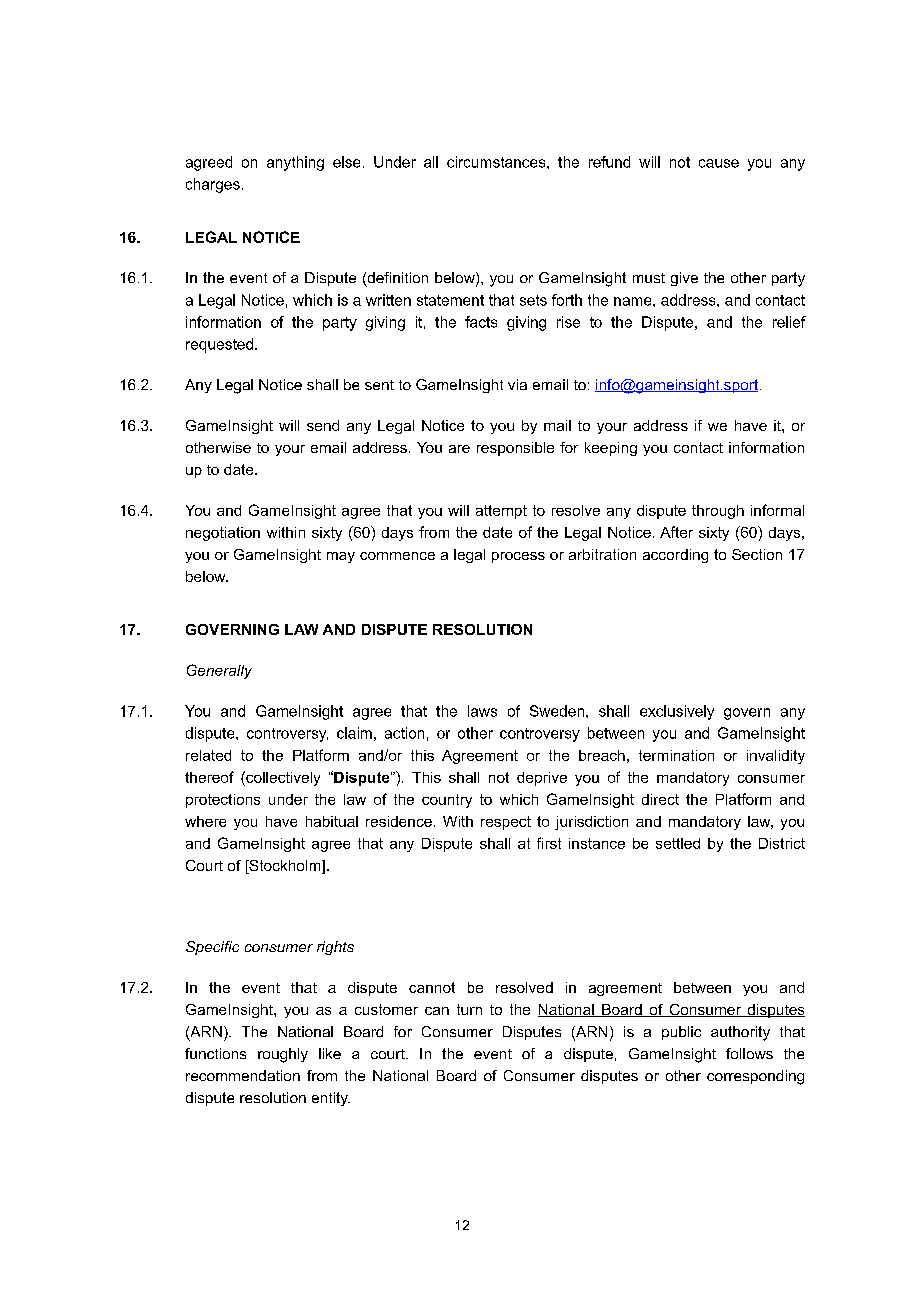 Image resolution: width=924 pixels, height=1308 pixels. Describe the element at coordinates (718, 512) in the image. I see `through` at that location.
